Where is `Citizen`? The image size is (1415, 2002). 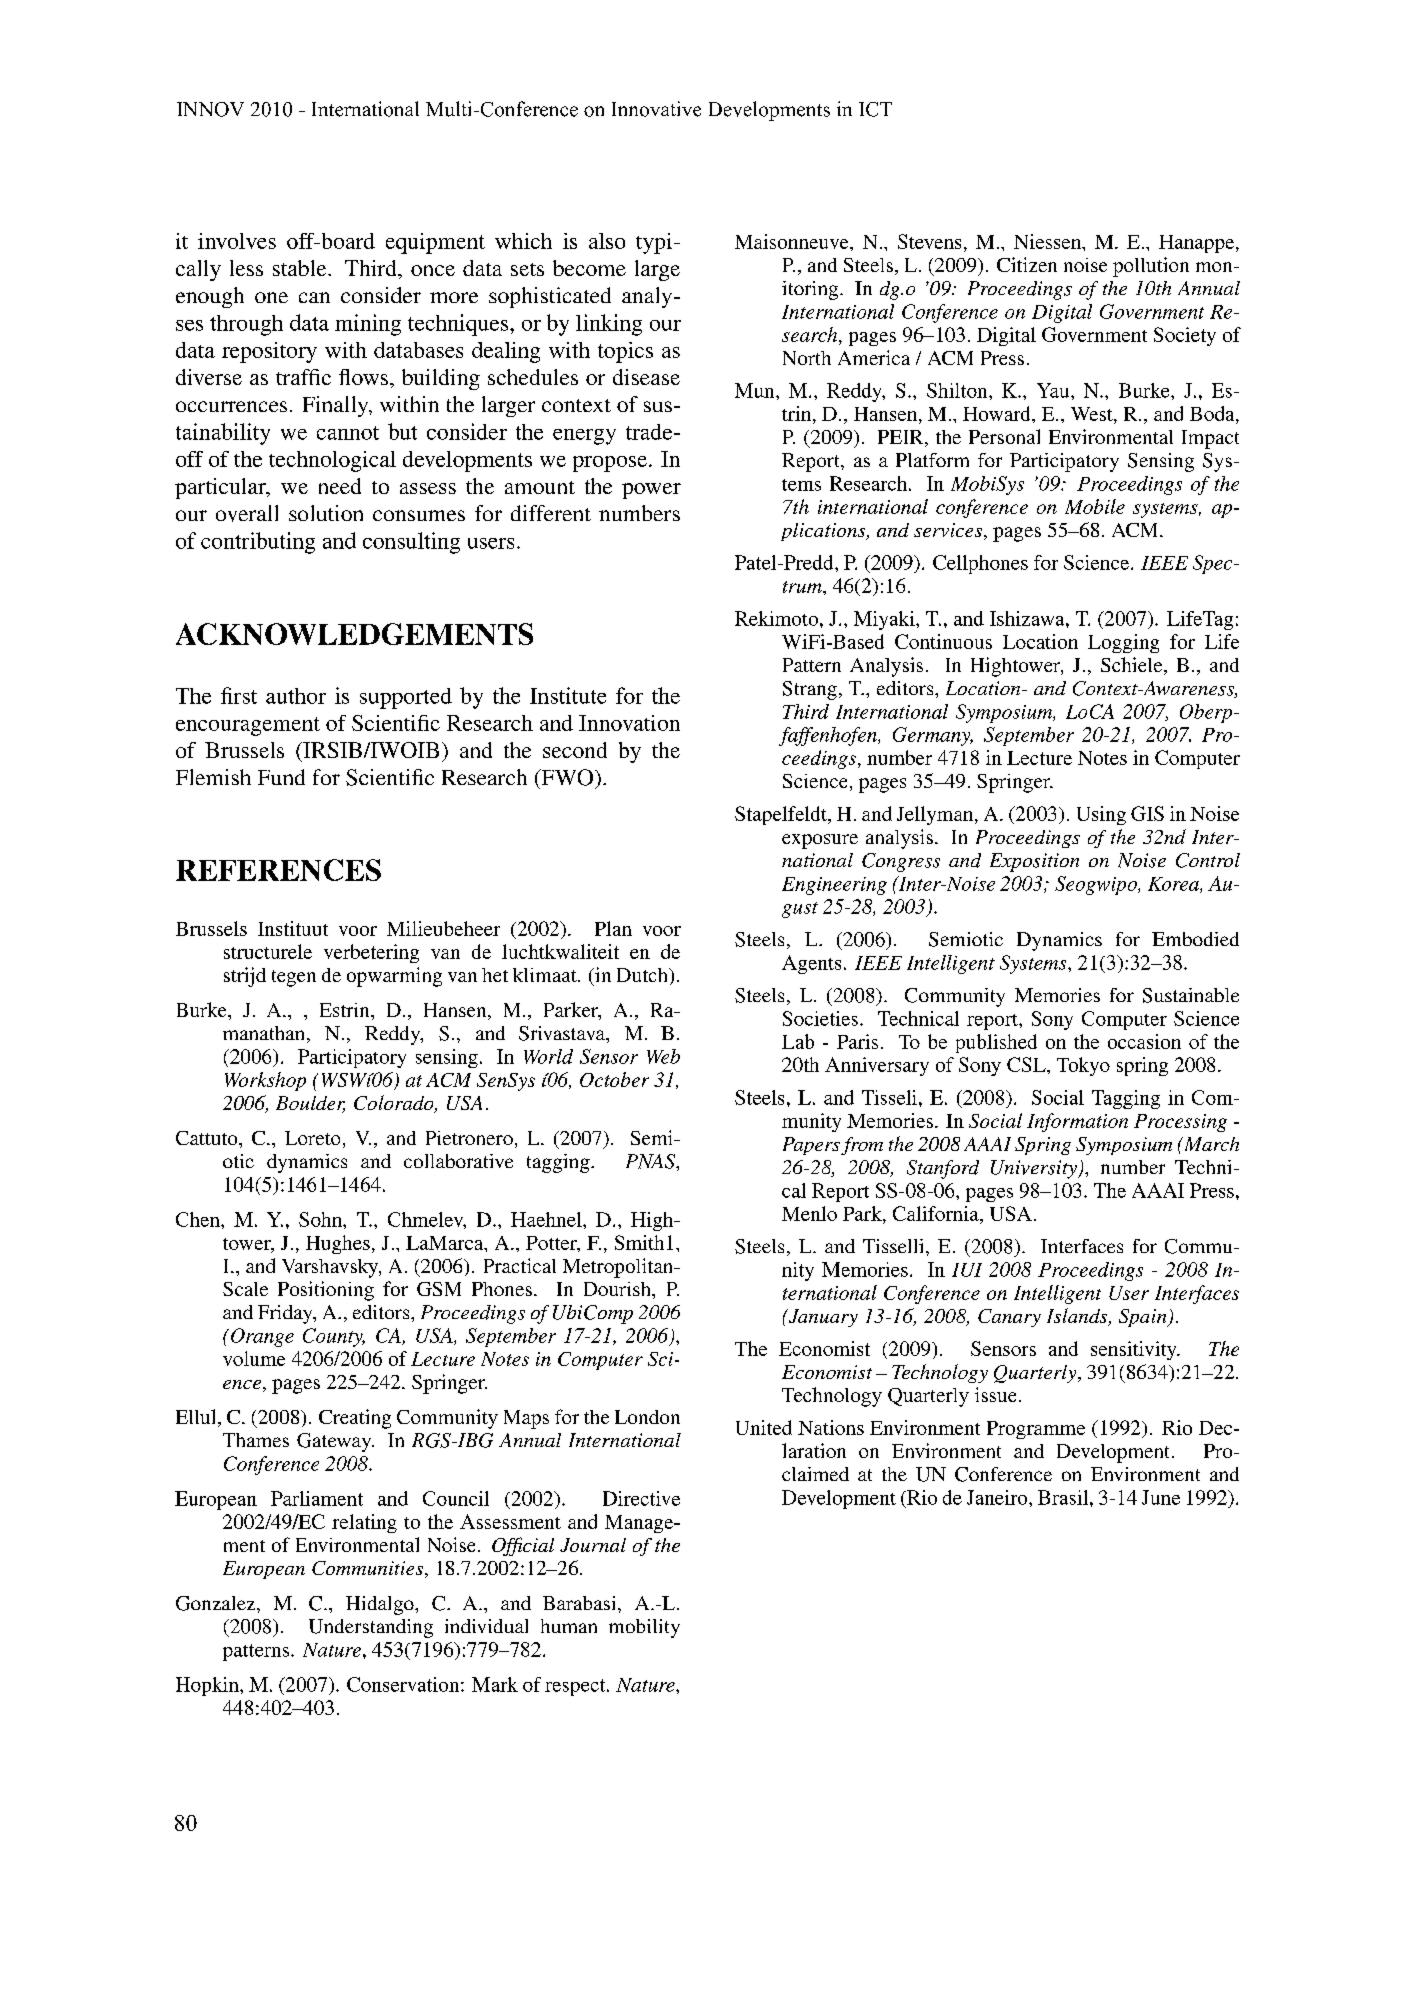 Citizen is located at coordinates (1027, 264).
